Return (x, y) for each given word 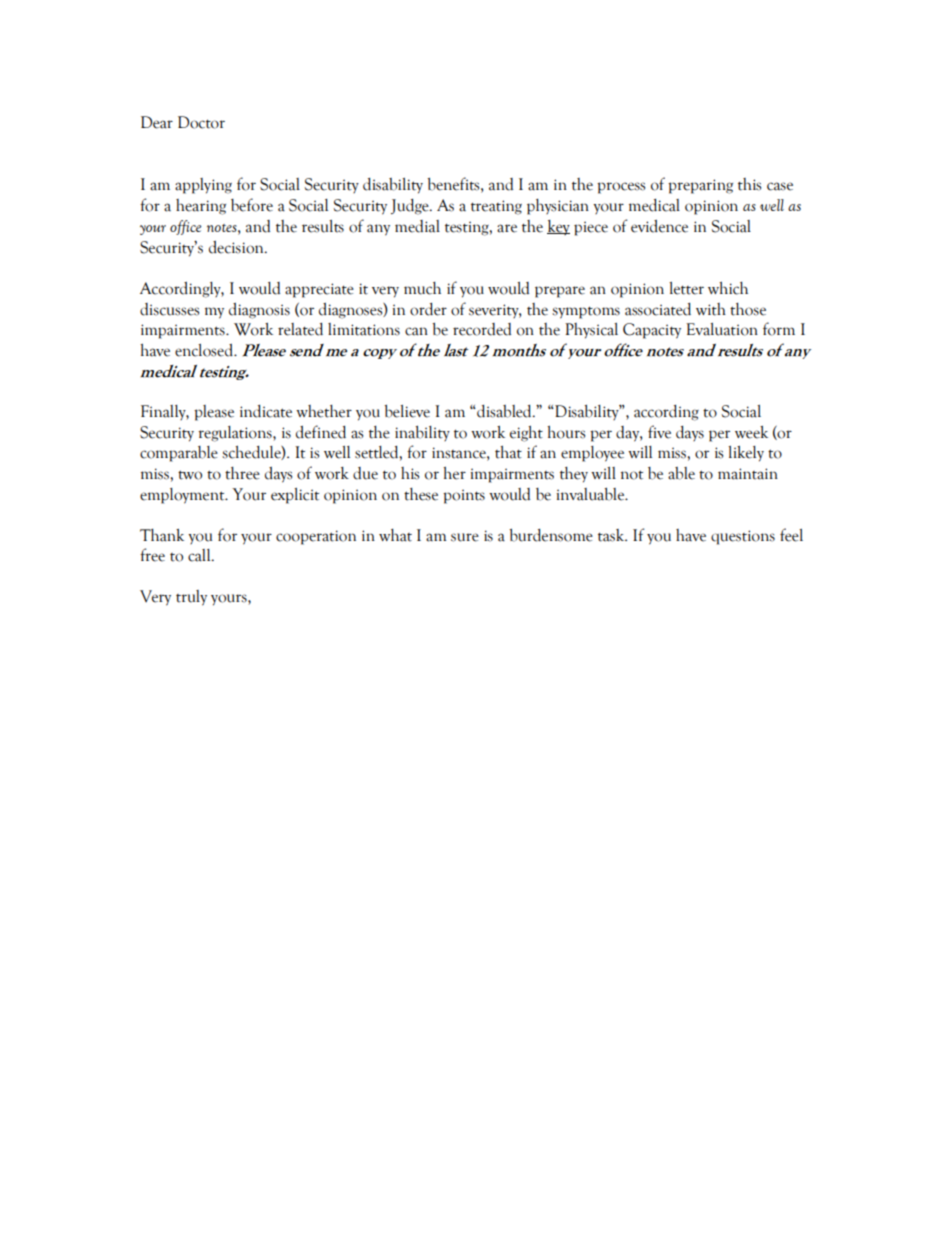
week (751, 432)
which (728, 288)
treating (496, 207)
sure (465, 537)
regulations (236, 434)
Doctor (201, 122)
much (422, 288)
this (749, 184)
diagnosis (259, 311)
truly (191, 598)
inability (422, 433)
